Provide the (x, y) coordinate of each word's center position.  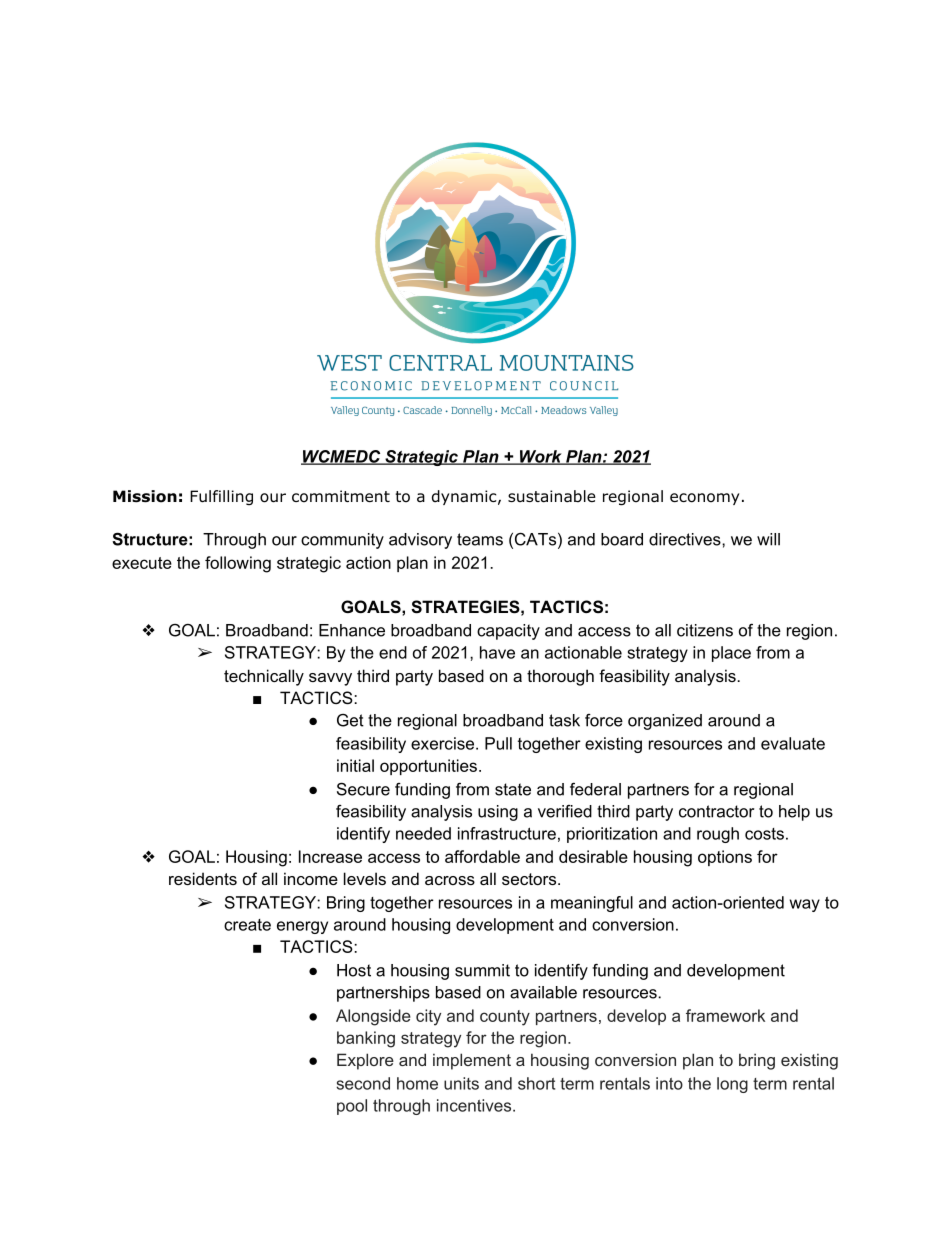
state (513, 789)
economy (704, 499)
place (731, 654)
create (247, 925)
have (497, 652)
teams (480, 539)
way (805, 905)
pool (352, 1107)
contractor (716, 811)
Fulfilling (221, 497)
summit (482, 970)
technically (264, 677)
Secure (363, 789)
